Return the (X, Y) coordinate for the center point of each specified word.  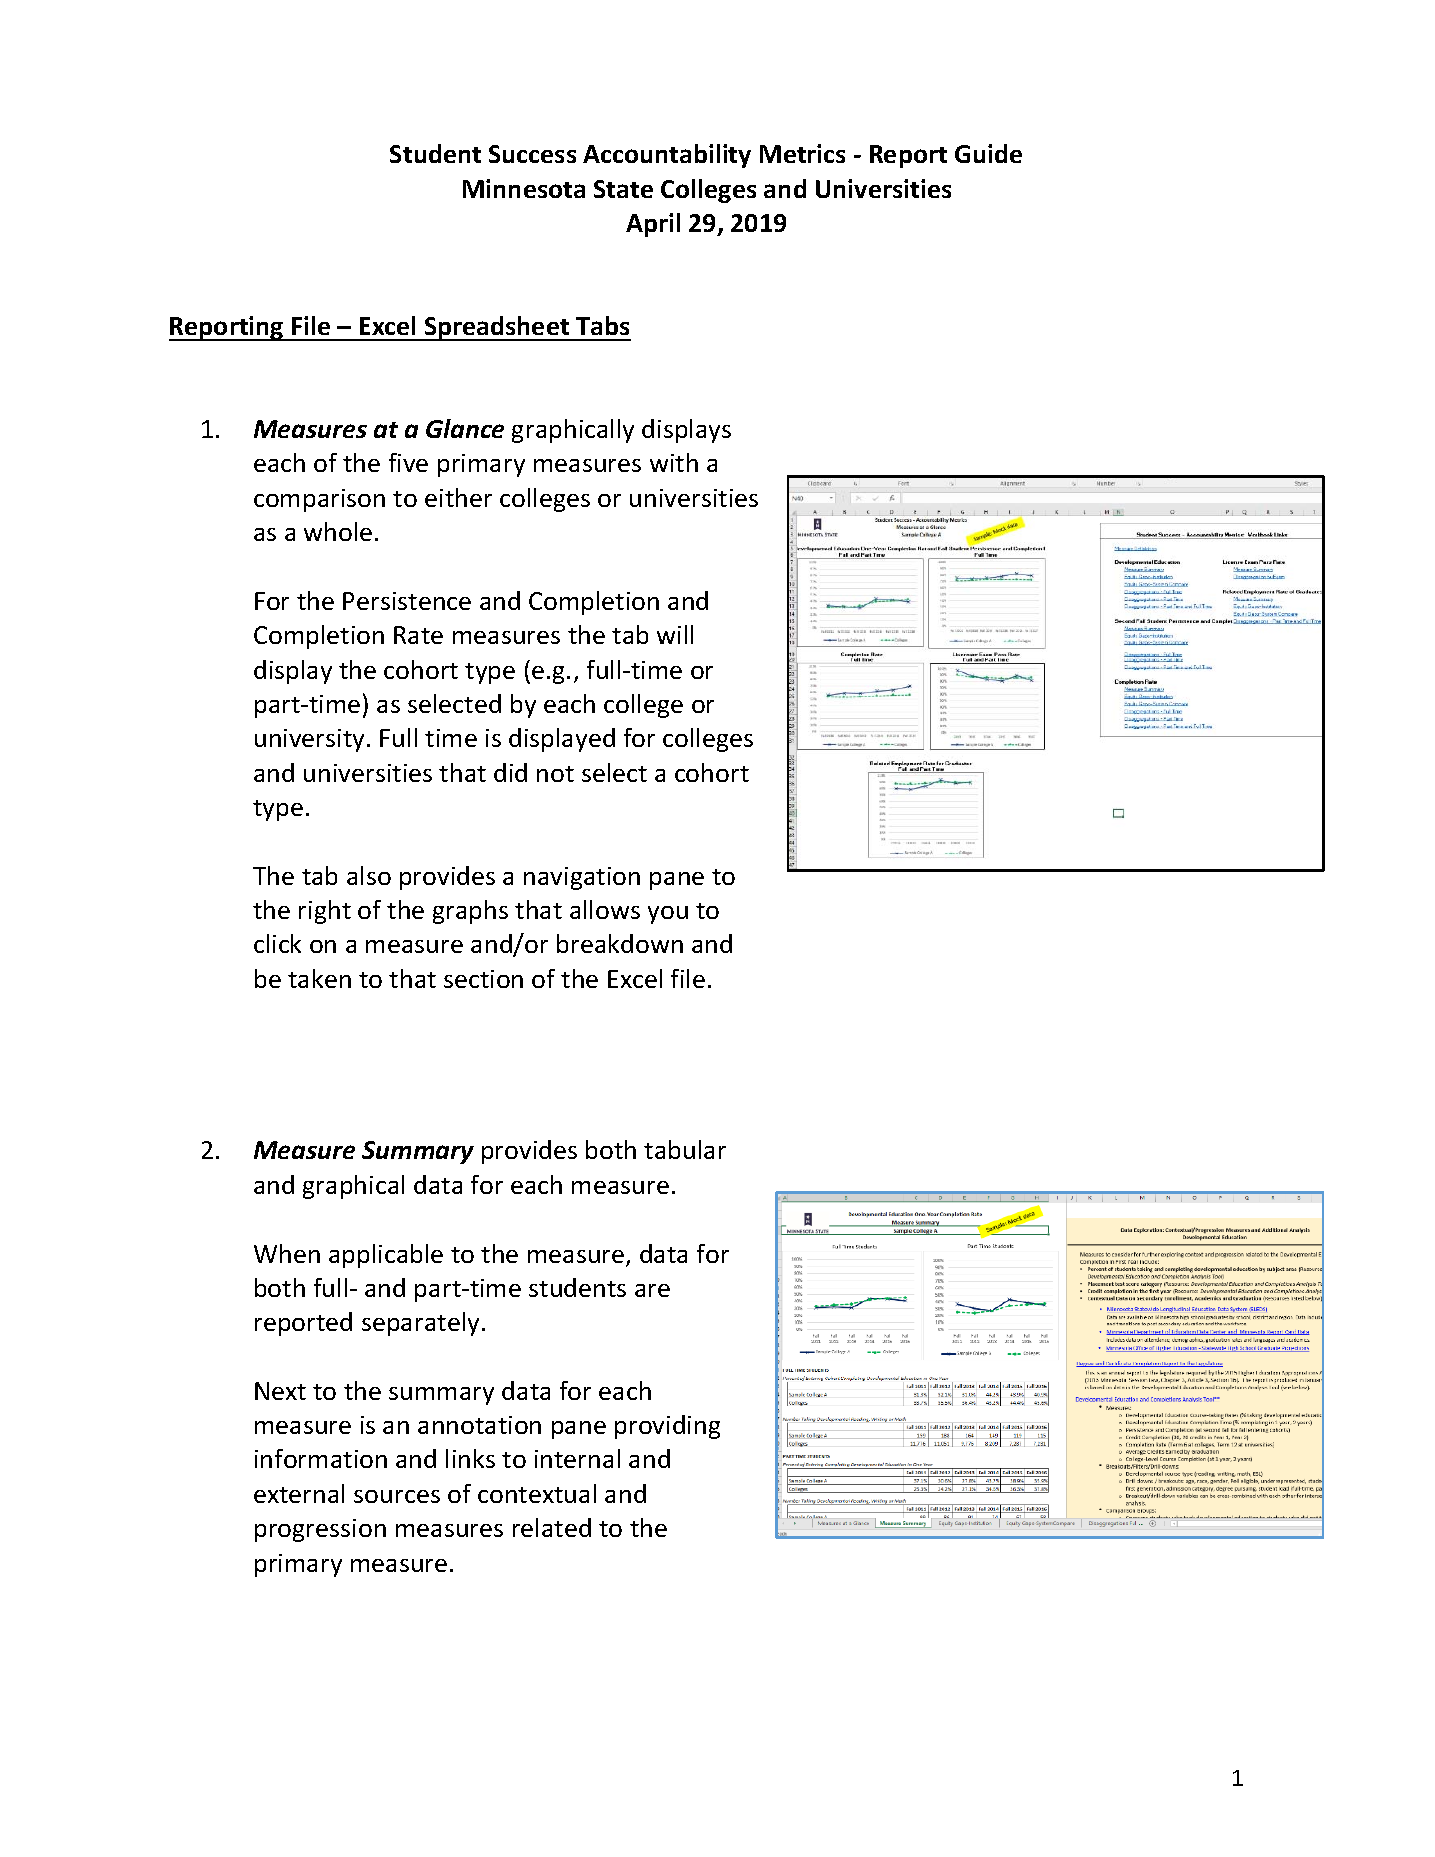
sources (397, 1496)
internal (577, 1458)
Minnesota (524, 188)
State (623, 189)
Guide (988, 153)
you (668, 915)
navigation (582, 878)
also (369, 875)
